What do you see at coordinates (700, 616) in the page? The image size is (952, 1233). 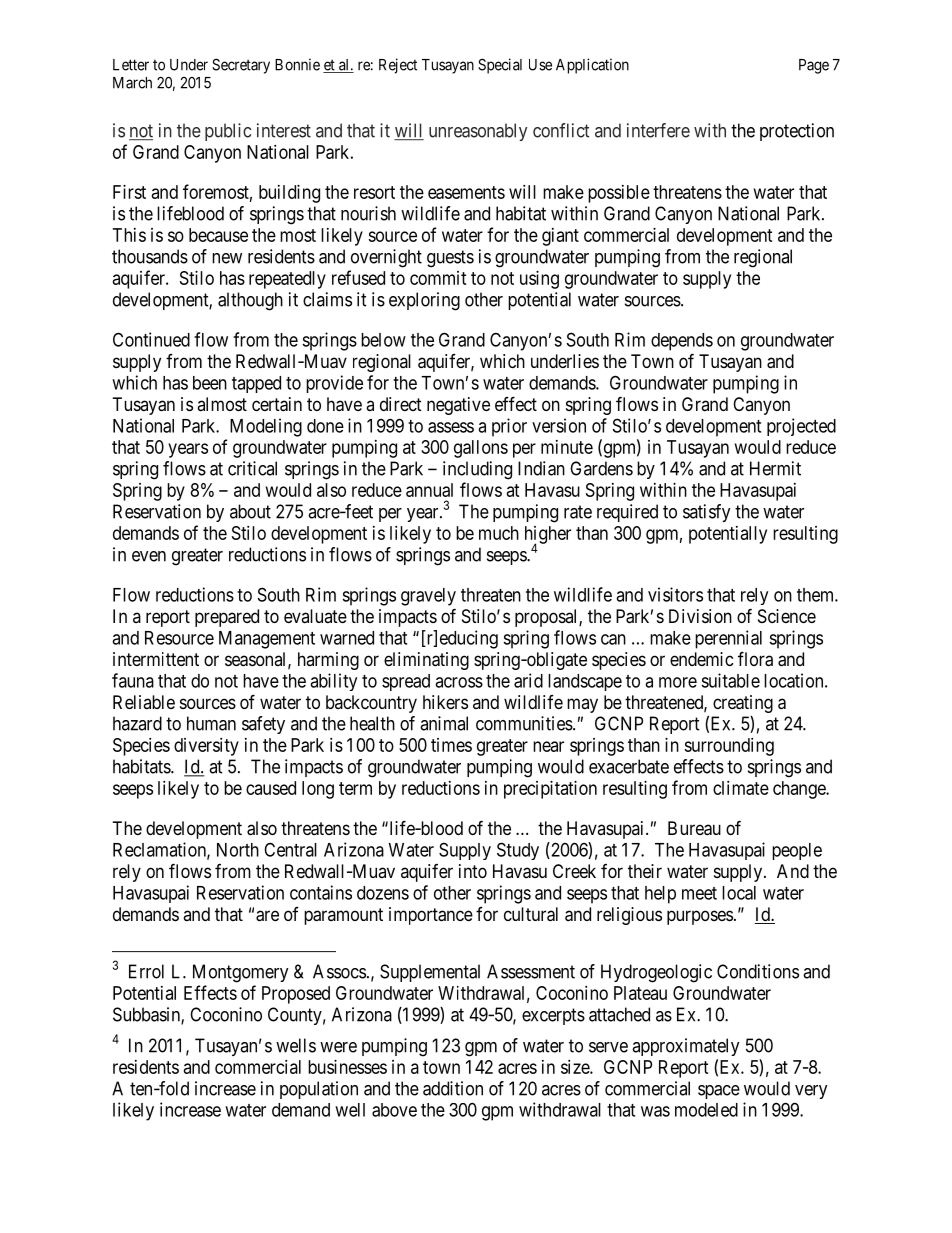 I see `Division` at bounding box center [700, 616].
